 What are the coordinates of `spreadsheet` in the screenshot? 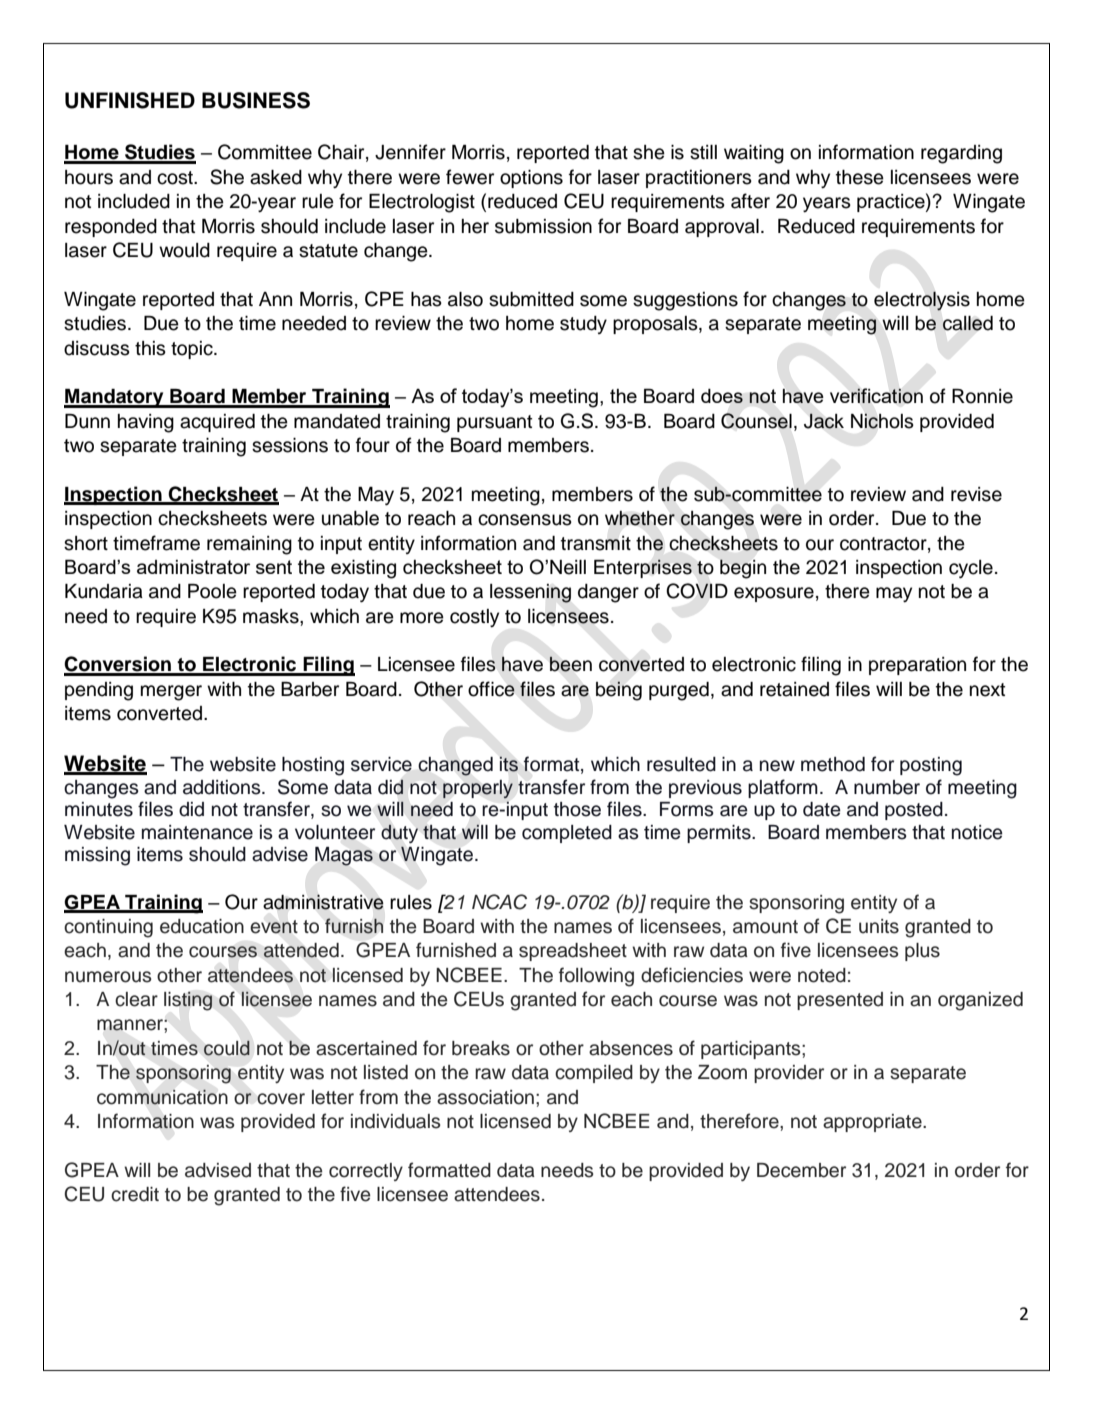 It's located at (573, 952).
